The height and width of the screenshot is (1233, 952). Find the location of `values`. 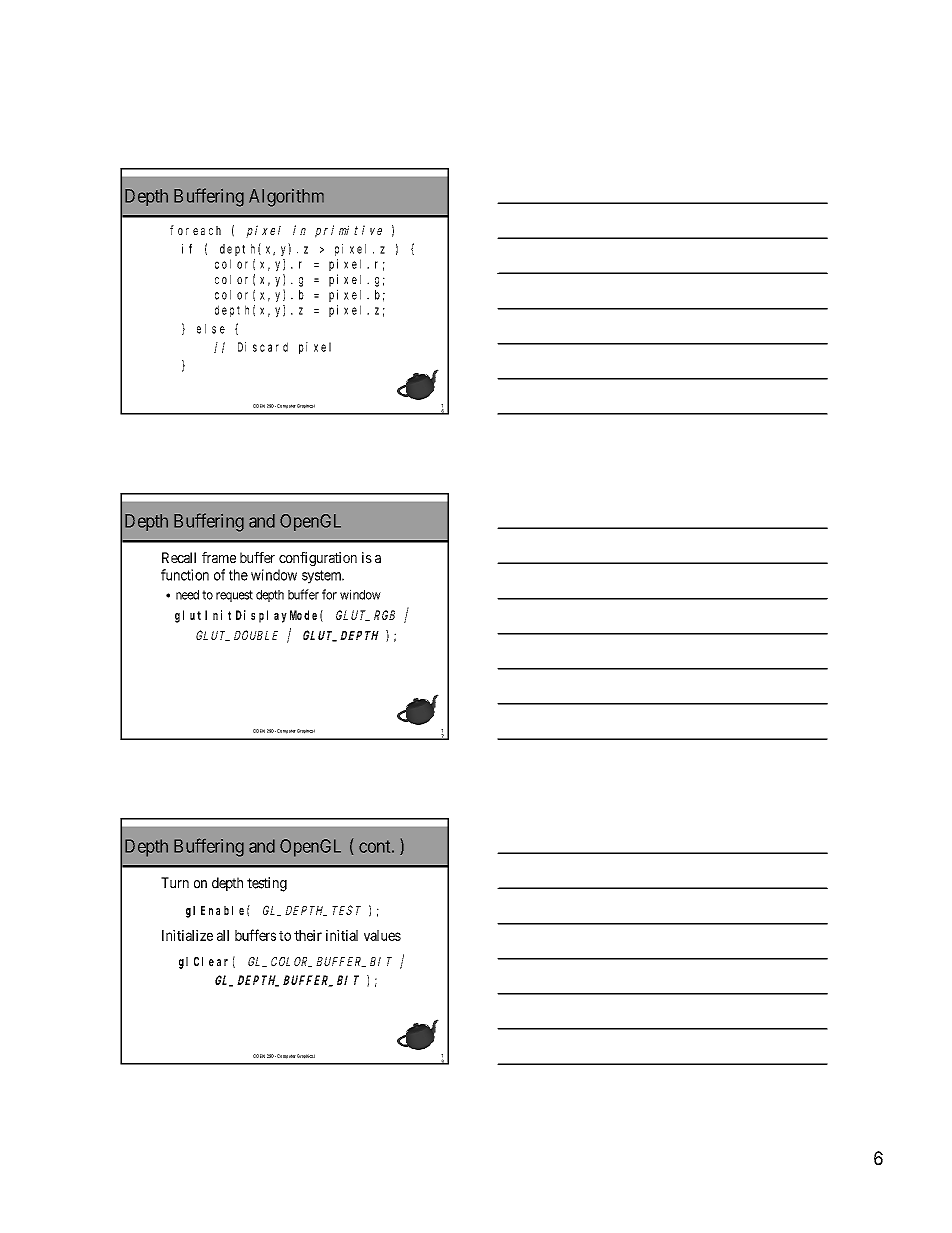

values is located at coordinates (382, 935).
